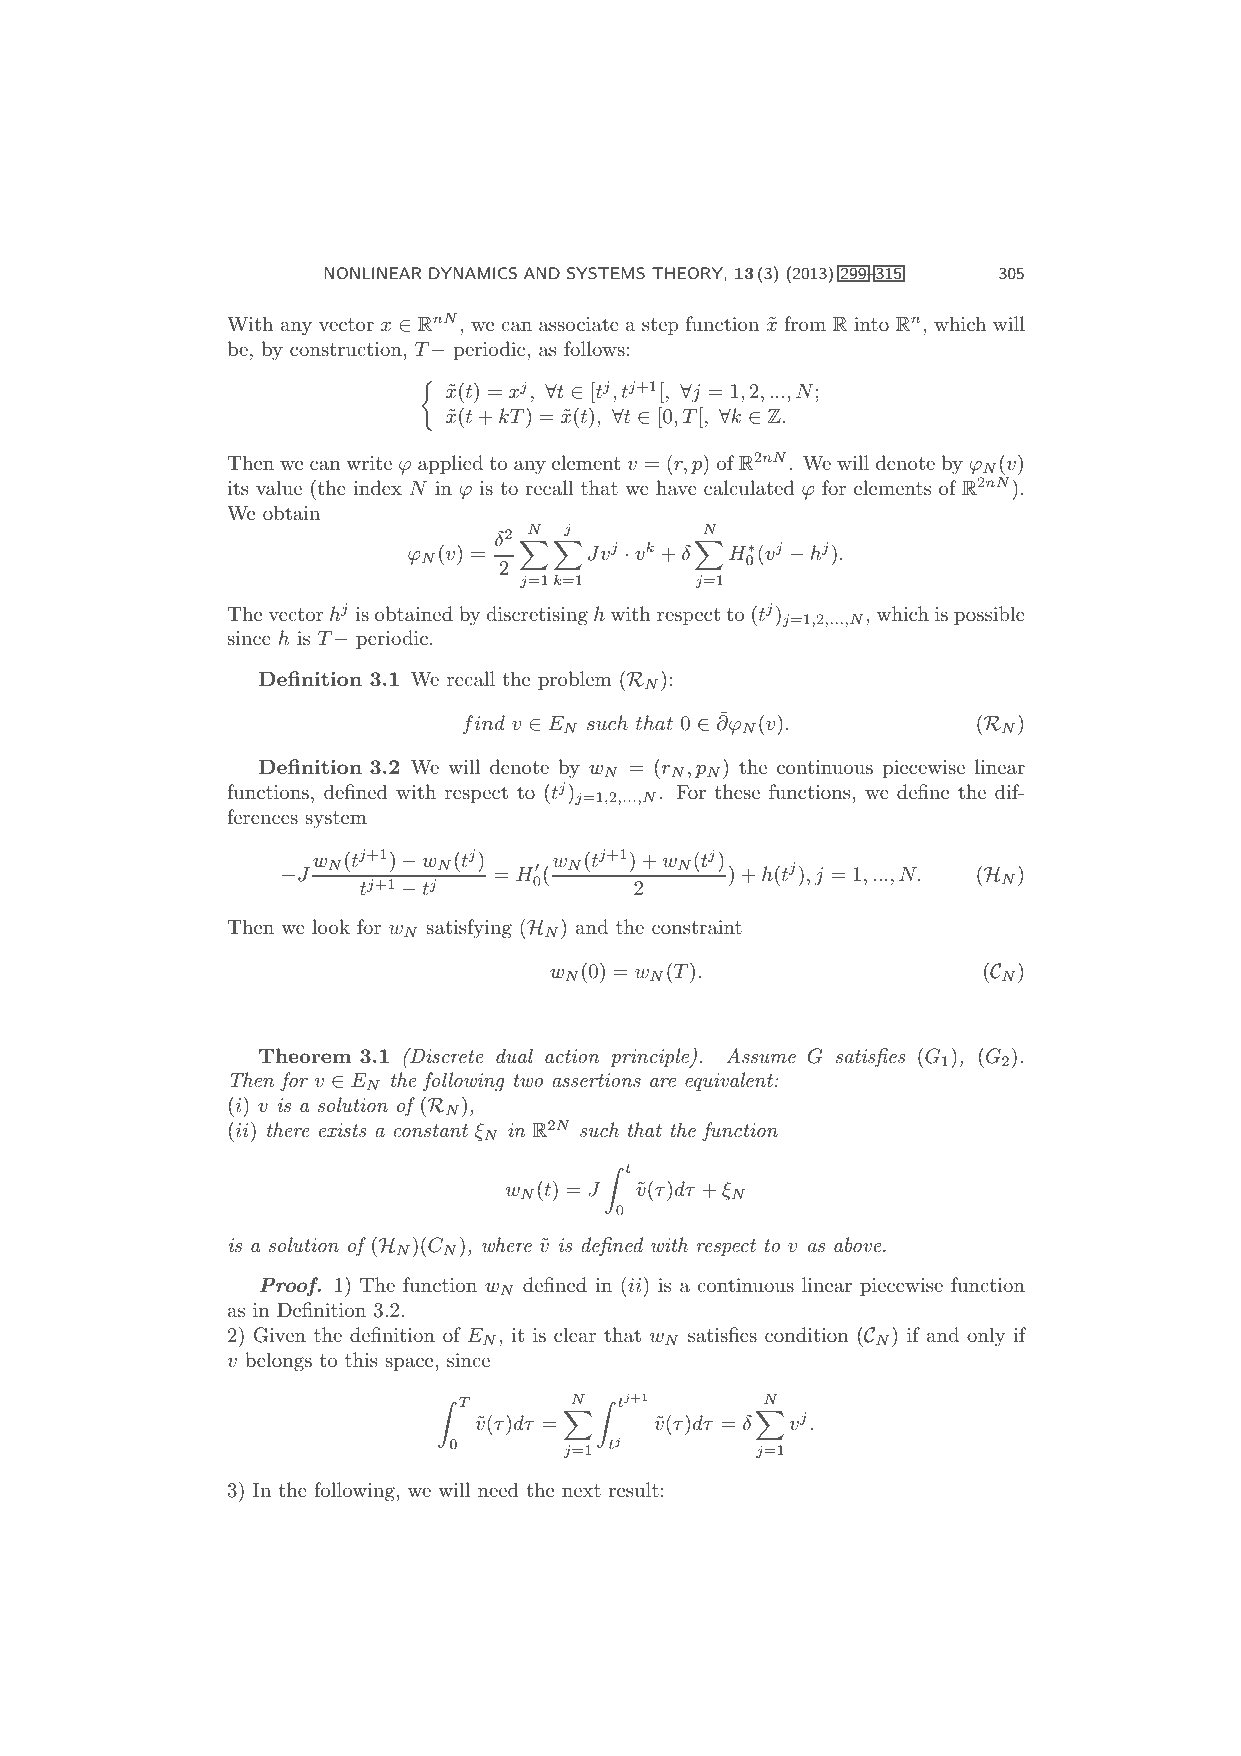  Describe the element at coordinates (361, 1359) in the screenshot. I see `this` at that location.
